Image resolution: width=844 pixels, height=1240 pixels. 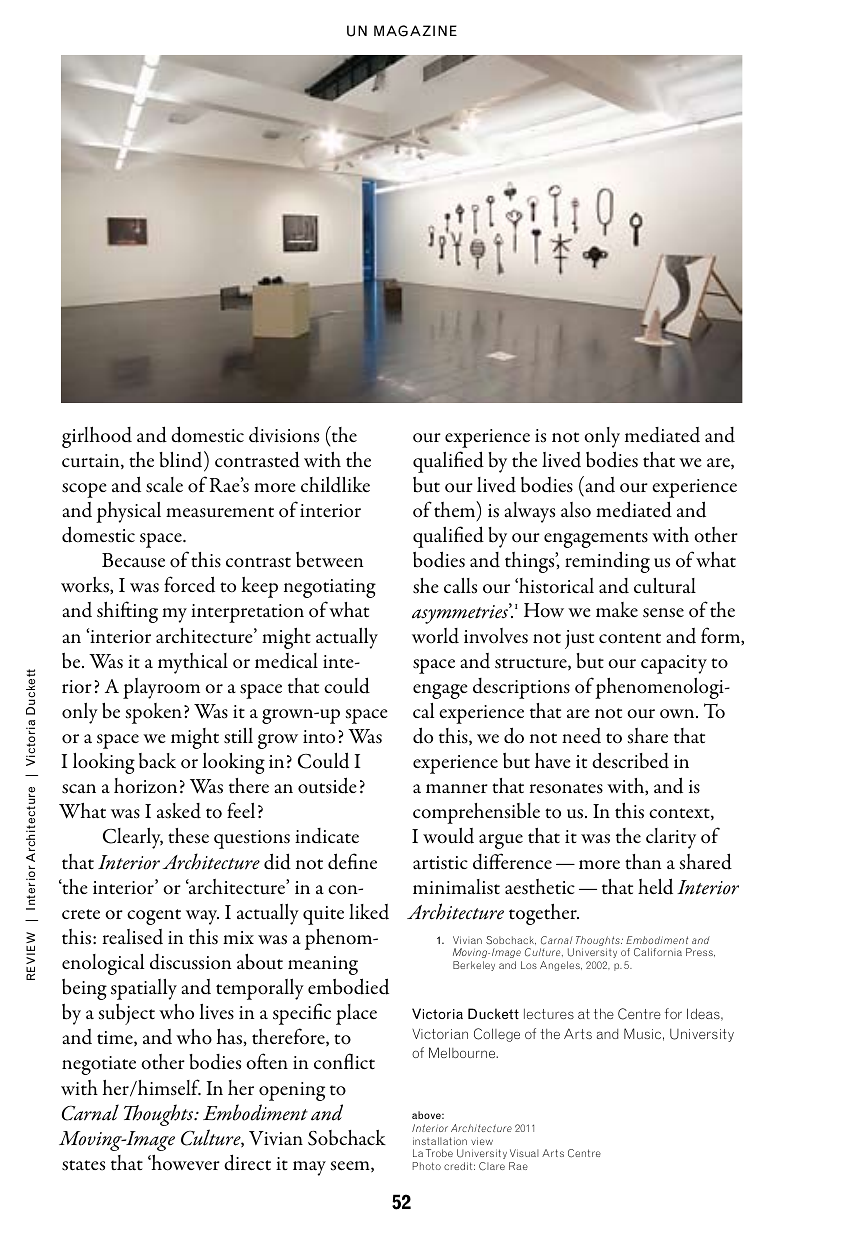 What do you see at coordinates (83, 1165) in the page?
I see `states` at bounding box center [83, 1165].
